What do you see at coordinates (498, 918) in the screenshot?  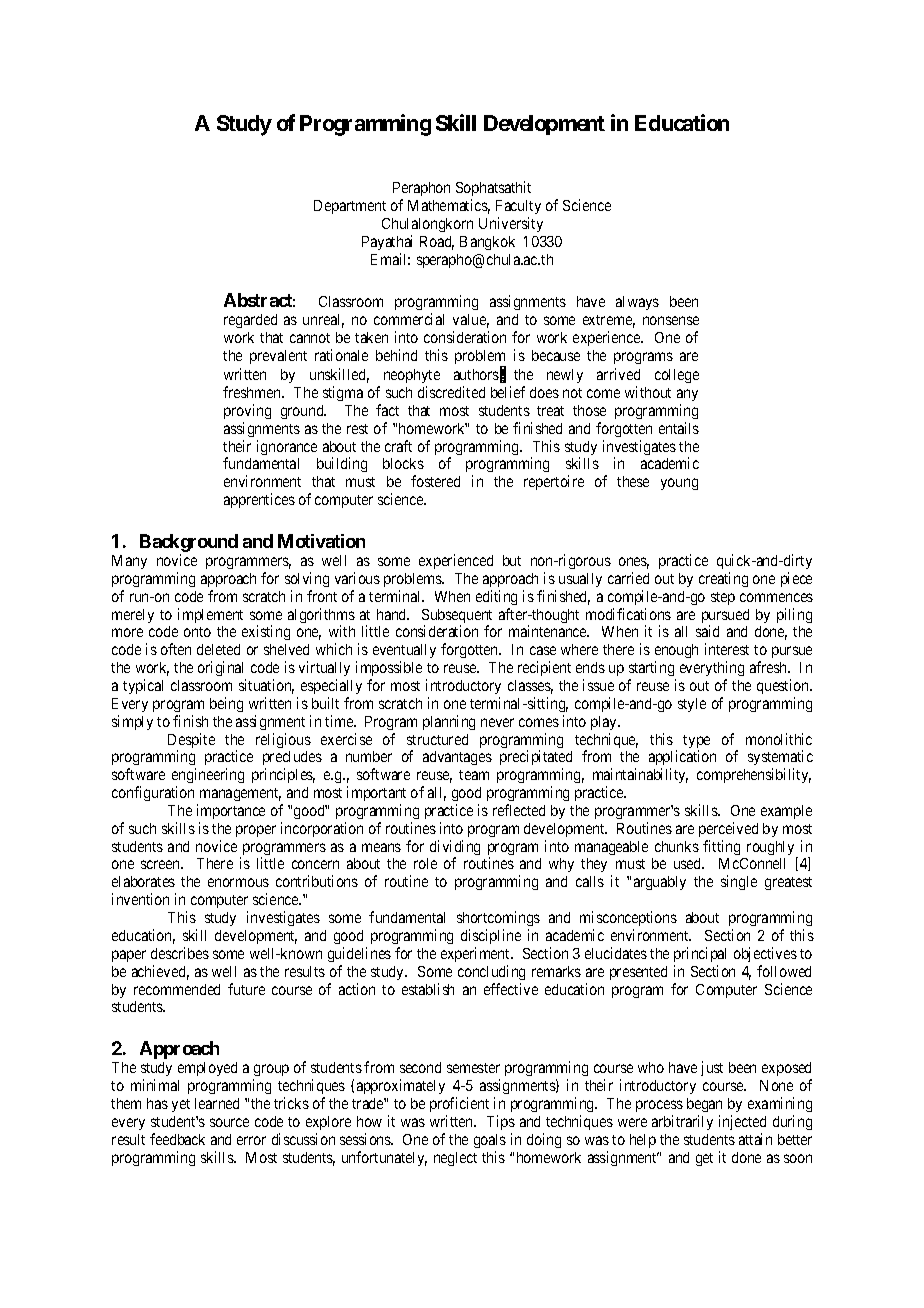 I see `shortcomings` at bounding box center [498, 918].
